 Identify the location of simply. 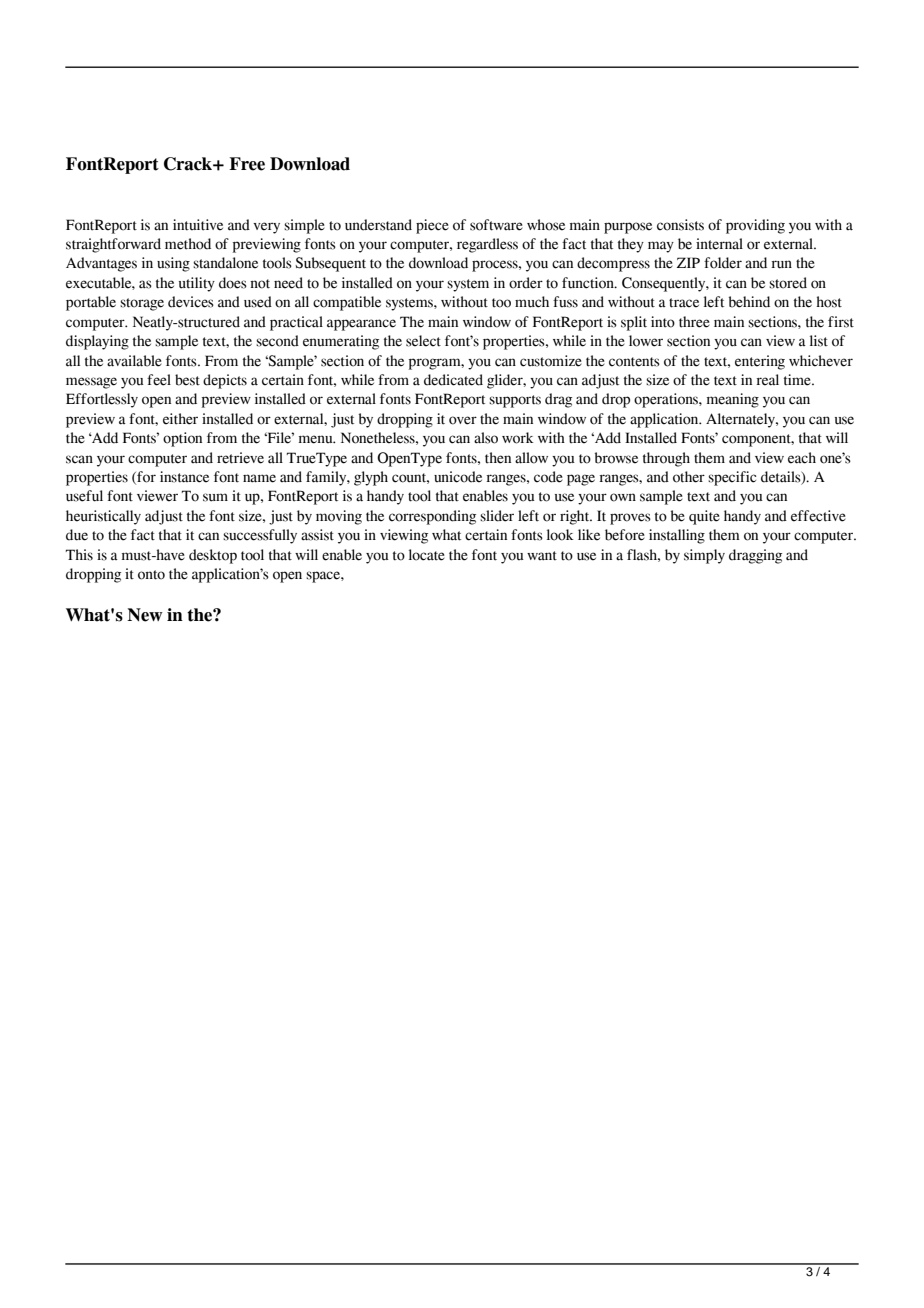
(704, 556).
